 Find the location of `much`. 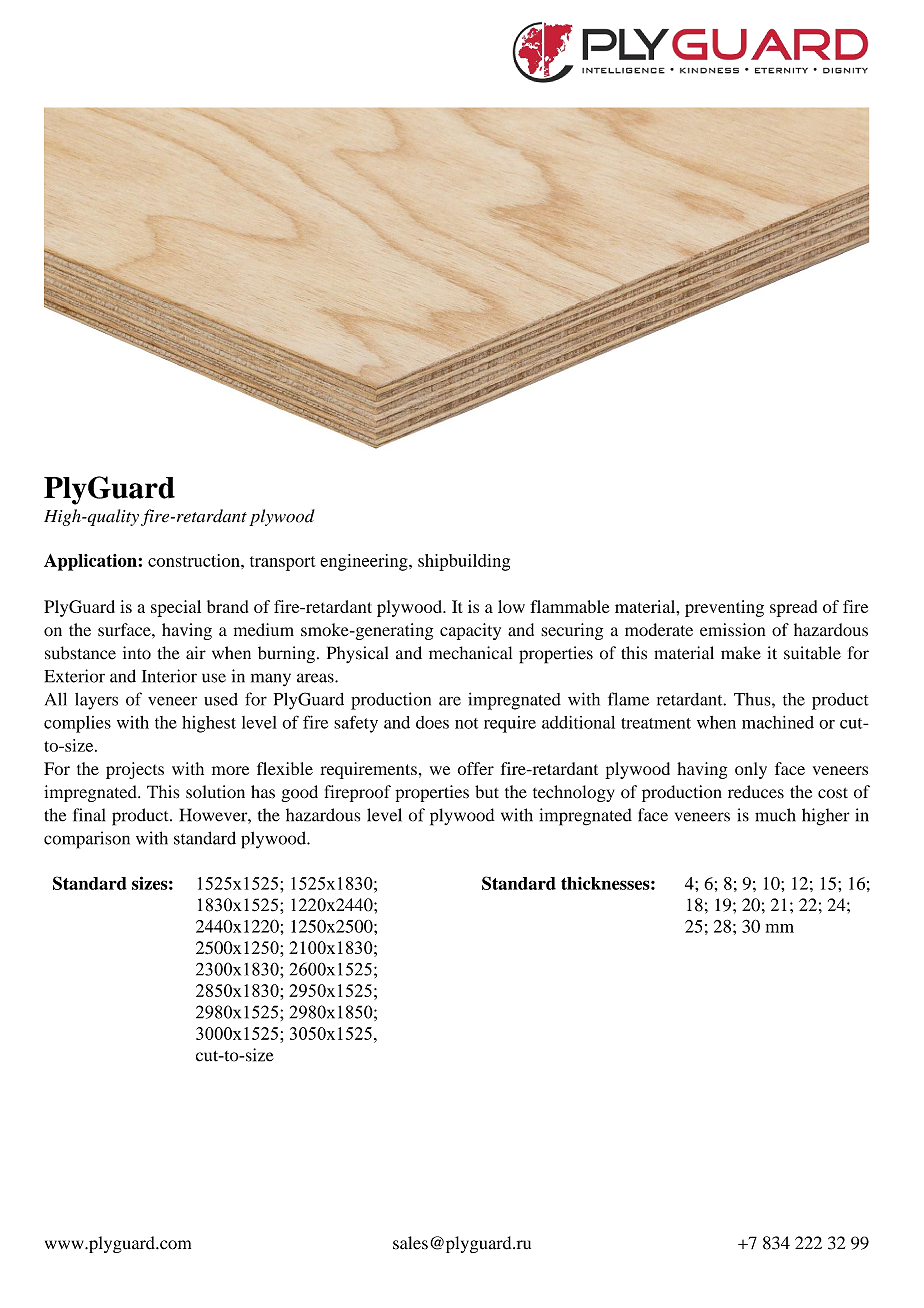

much is located at coordinates (775, 815).
